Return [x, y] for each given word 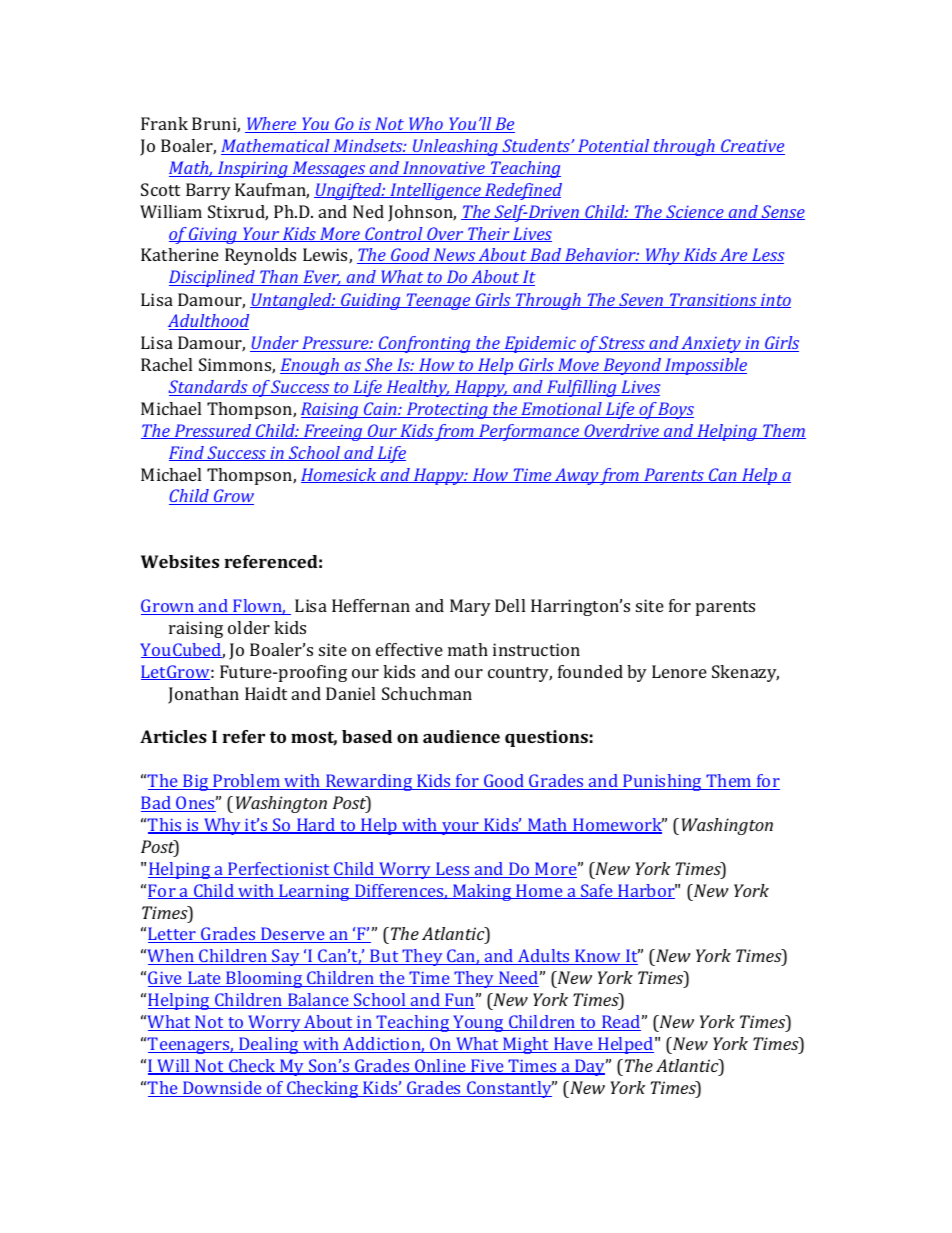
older [249, 627]
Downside [222, 1089]
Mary [470, 607]
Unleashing [455, 147]
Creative [752, 147]
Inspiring [253, 169]
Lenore [679, 671]
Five [487, 1067]
